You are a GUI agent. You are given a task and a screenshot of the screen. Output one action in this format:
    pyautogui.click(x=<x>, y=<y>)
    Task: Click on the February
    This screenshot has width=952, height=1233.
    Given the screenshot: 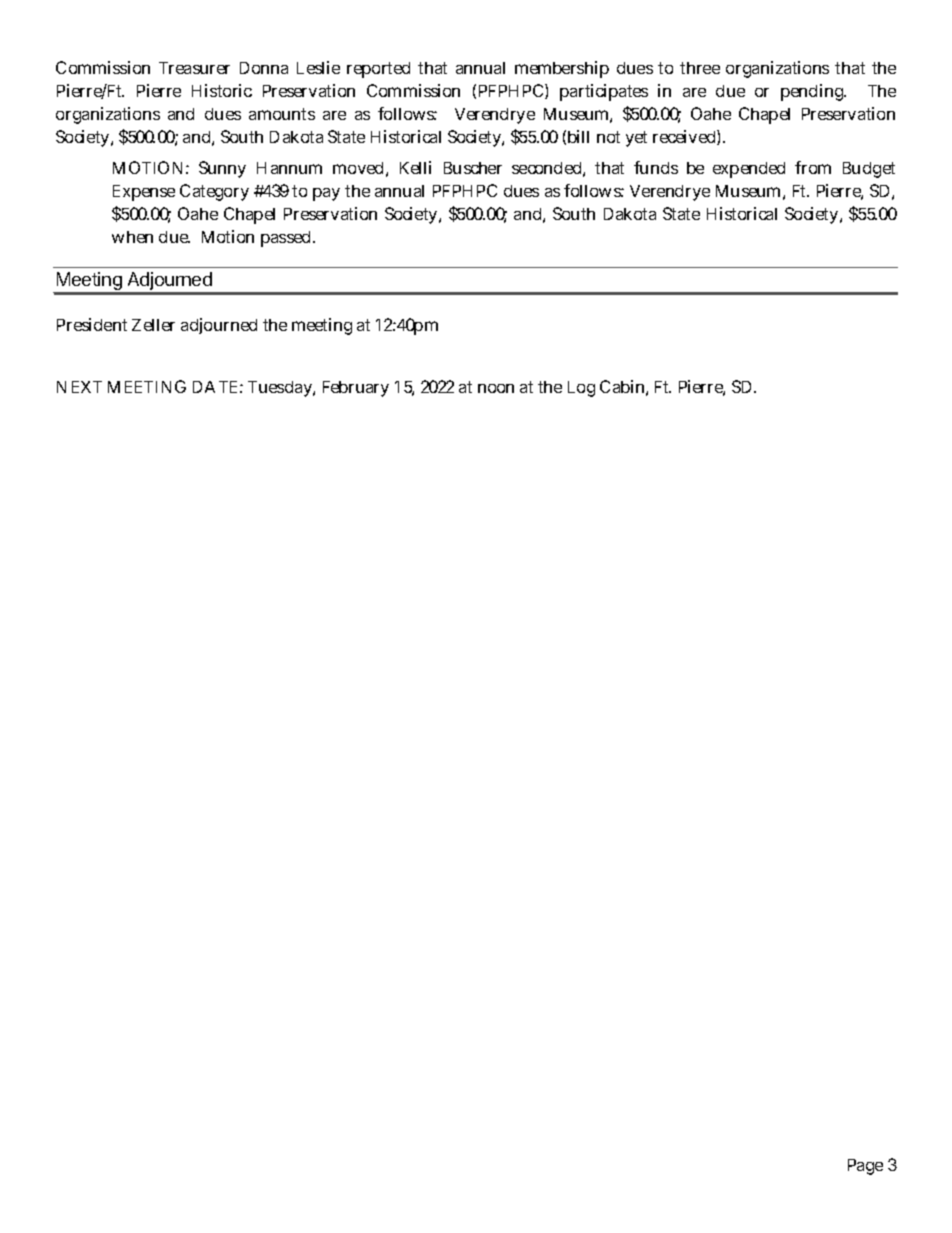 What is the action you would take?
    pyautogui.click(x=356, y=389)
